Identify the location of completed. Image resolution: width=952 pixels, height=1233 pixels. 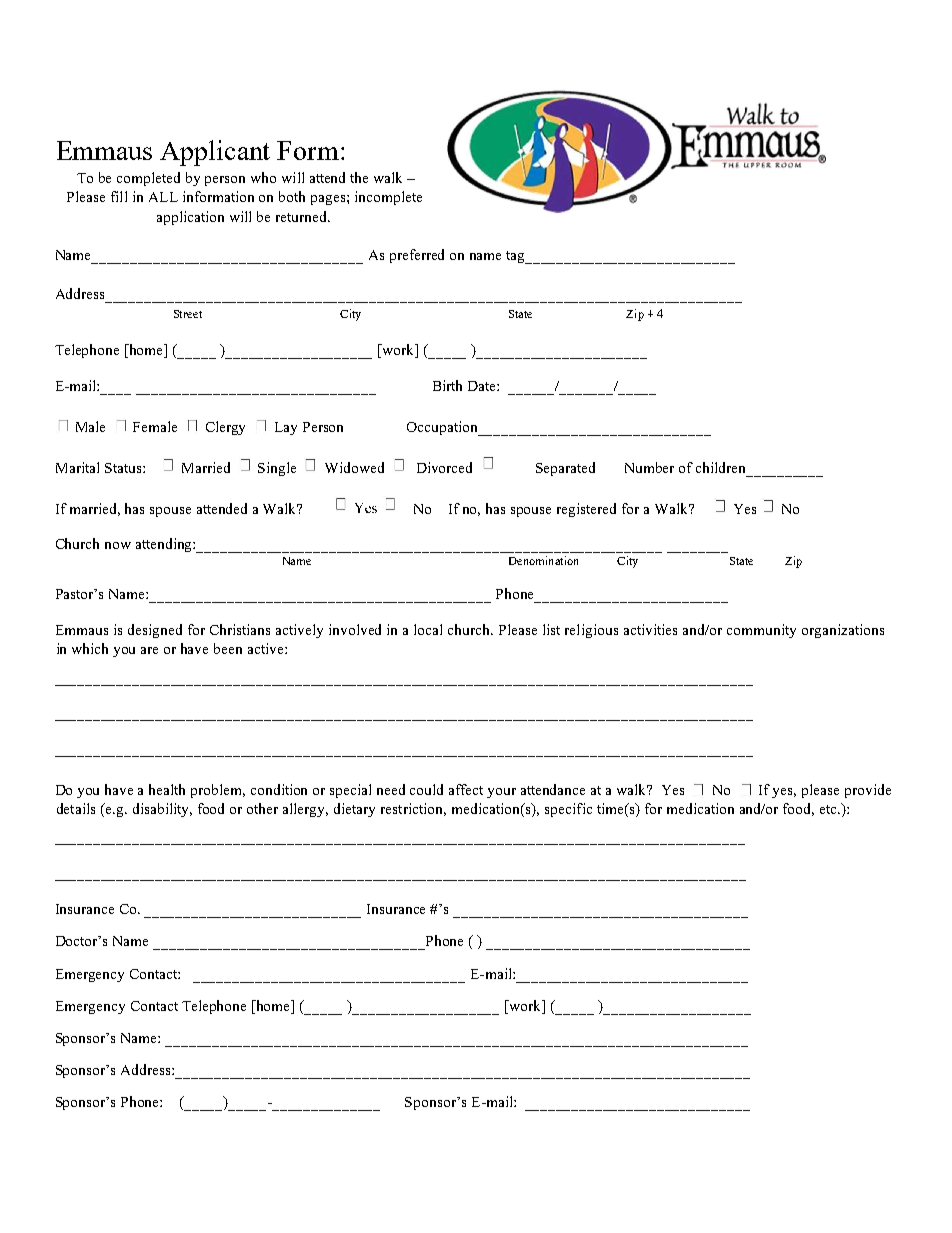
(148, 179).
